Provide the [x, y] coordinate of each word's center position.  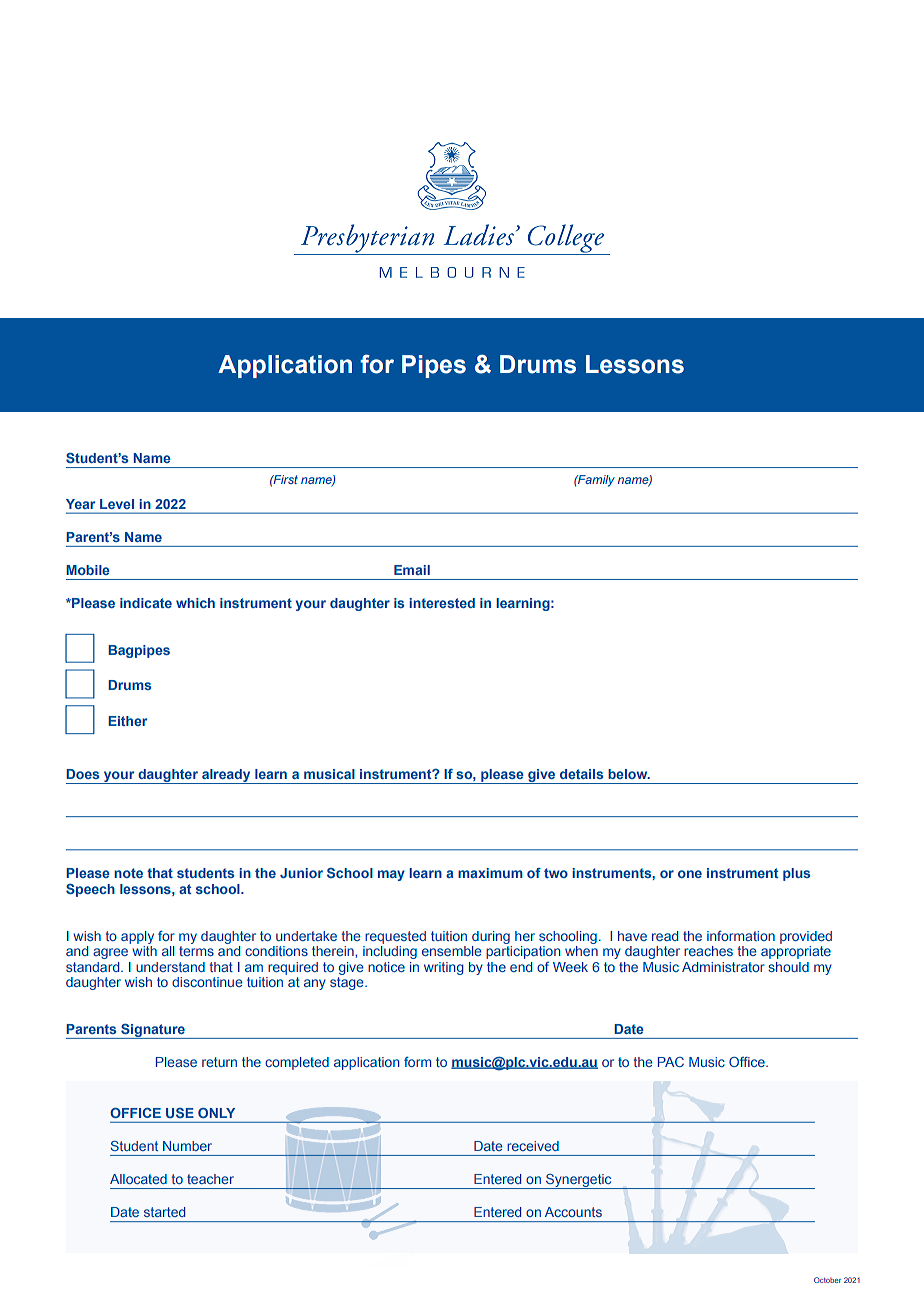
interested [442, 603]
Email [412, 570]
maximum [490, 873]
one [690, 874]
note [128, 873]
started [164, 1212]
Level [117, 504]
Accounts [573, 1212]
